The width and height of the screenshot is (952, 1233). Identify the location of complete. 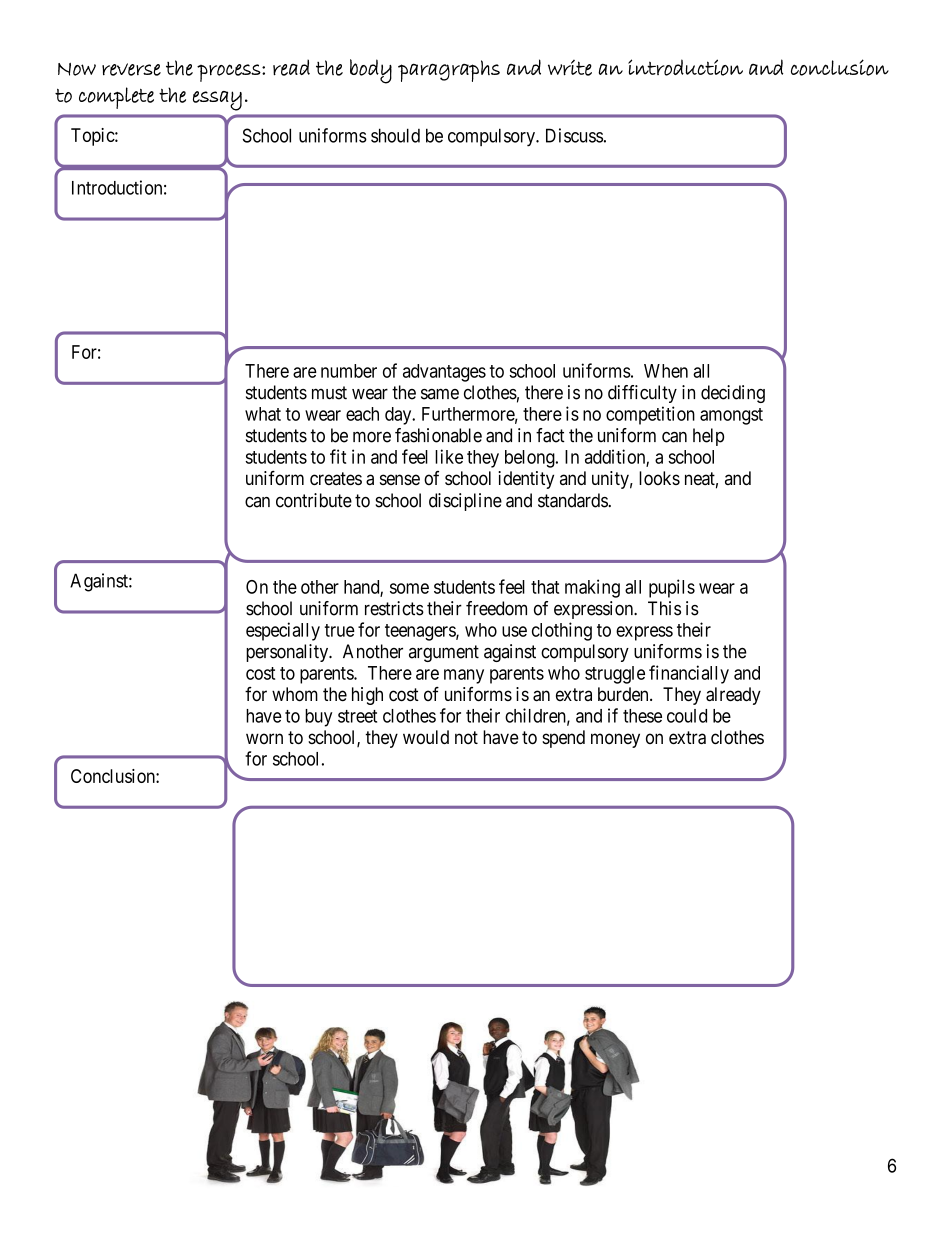
(116, 98).
